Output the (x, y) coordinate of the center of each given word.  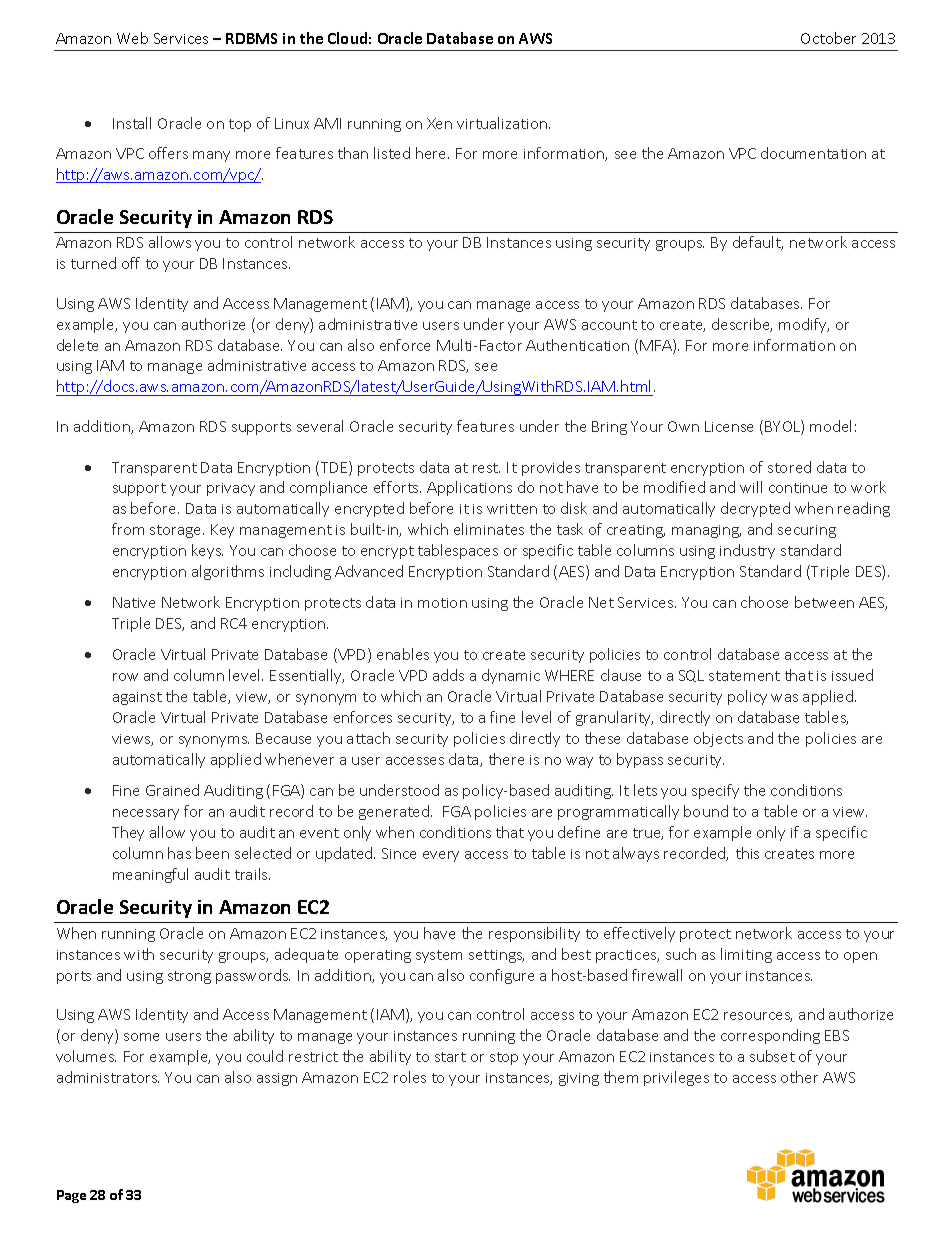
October (828, 38)
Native (134, 602)
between (824, 602)
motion (442, 603)
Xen (439, 123)
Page (71, 1196)
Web (132, 38)
